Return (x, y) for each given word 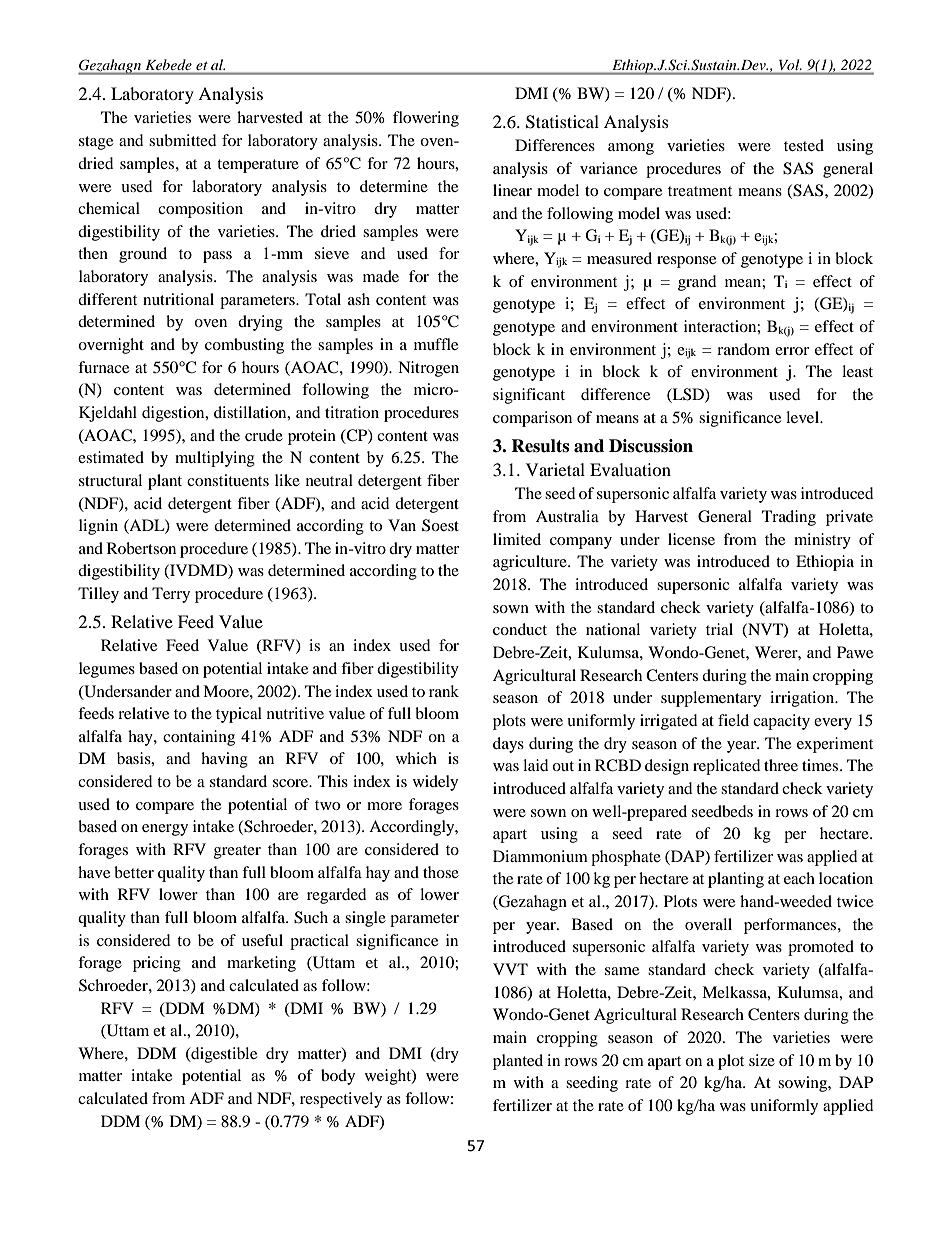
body (338, 1077)
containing (199, 738)
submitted (183, 140)
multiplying (215, 459)
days (508, 745)
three (781, 765)
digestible (223, 1055)
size (762, 1060)
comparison (532, 419)
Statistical (562, 122)
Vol (790, 64)
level (804, 417)
